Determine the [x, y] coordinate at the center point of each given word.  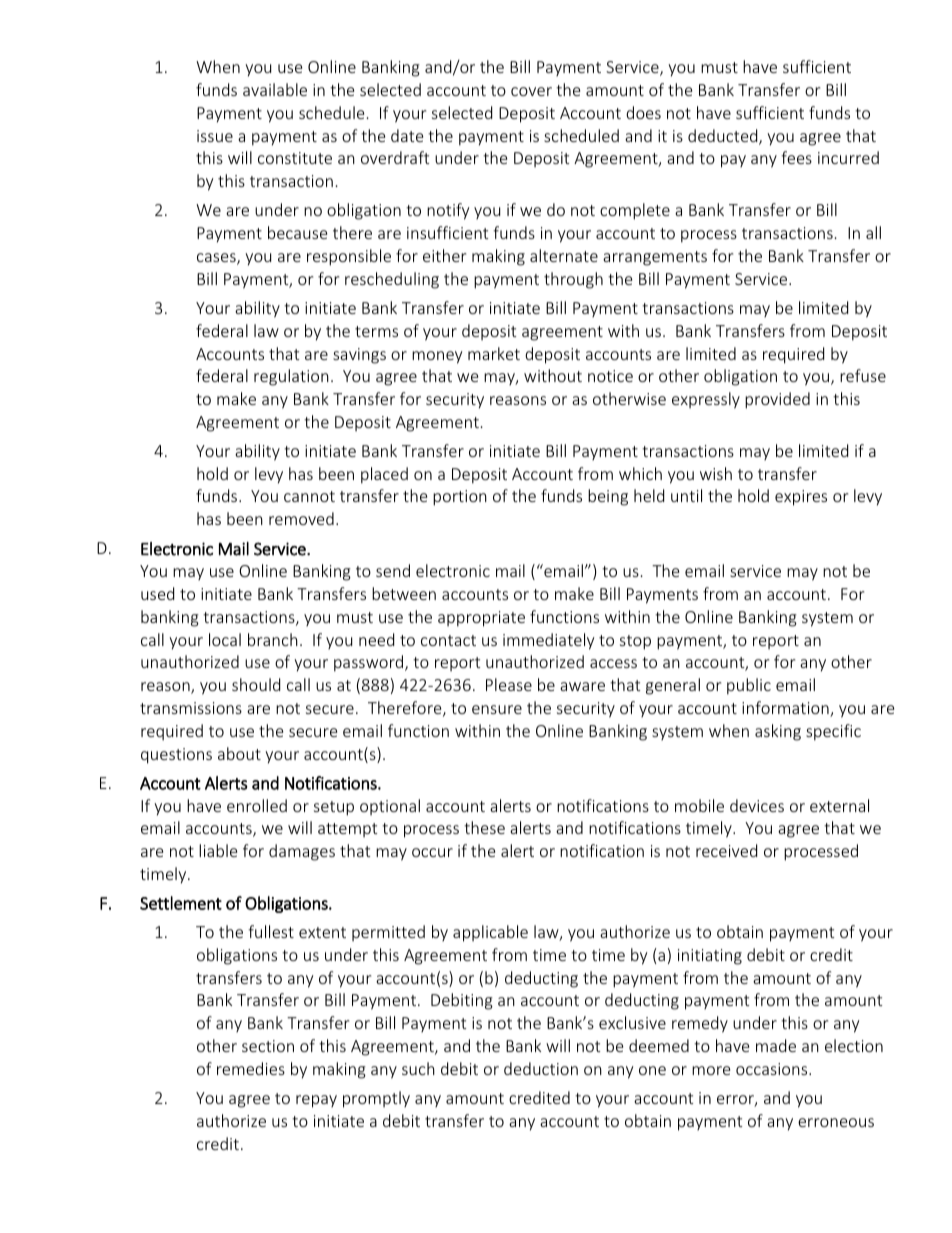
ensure [497, 709]
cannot [309, 496]
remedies [251, 1068]
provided [777, 400]
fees [796, 157]
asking [778, 732]
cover [531, 91]
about [239, 753]
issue [215, 136]
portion [460, 498]
